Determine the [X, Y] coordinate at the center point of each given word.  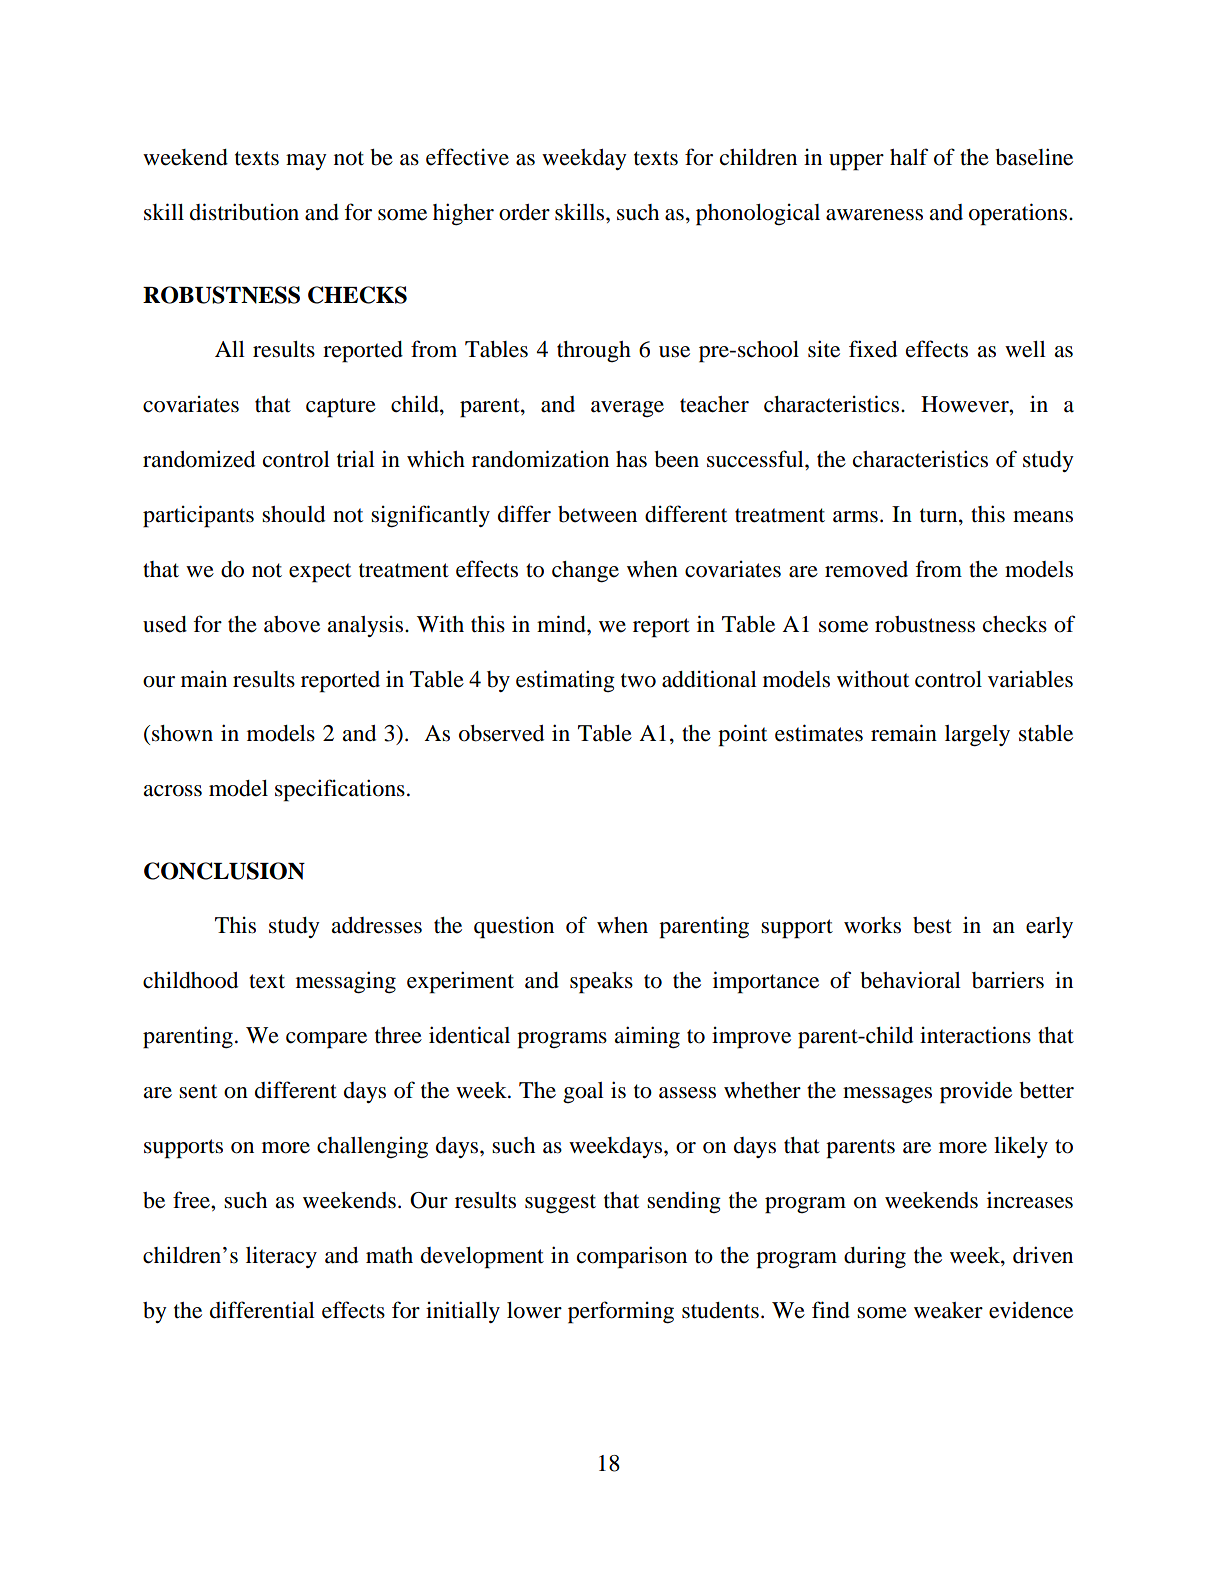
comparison [632, 1257]
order [524, 212]
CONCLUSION [224, 871]
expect [320, 573]
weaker [948, 1310]
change [585, 572]
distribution [244, 212]
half [909, 157]
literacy [281, 1257]
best [932, 925]
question [514, 927]
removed [866, 569]
